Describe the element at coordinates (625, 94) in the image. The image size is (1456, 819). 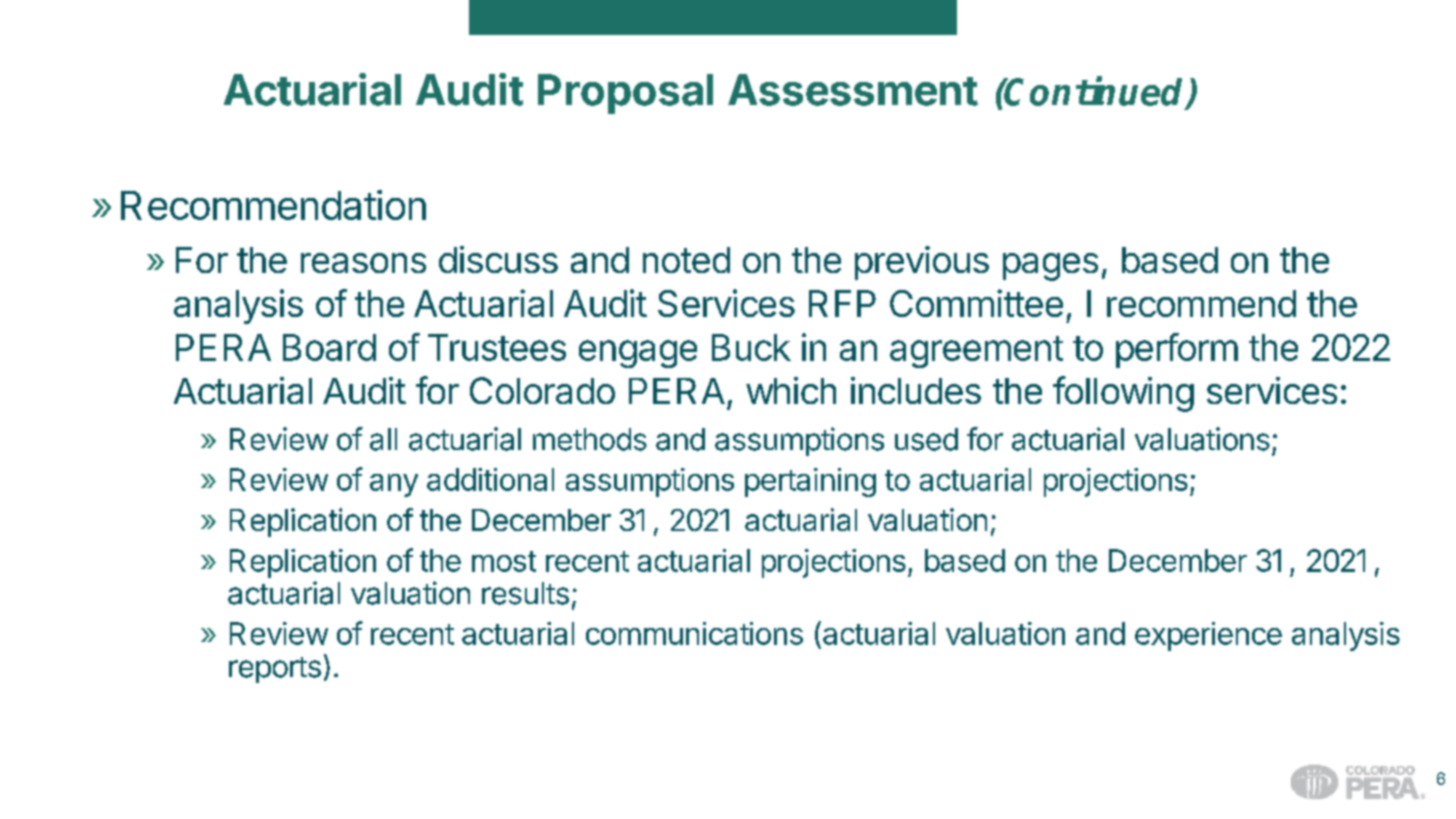
I see `Proposal` at that location.
